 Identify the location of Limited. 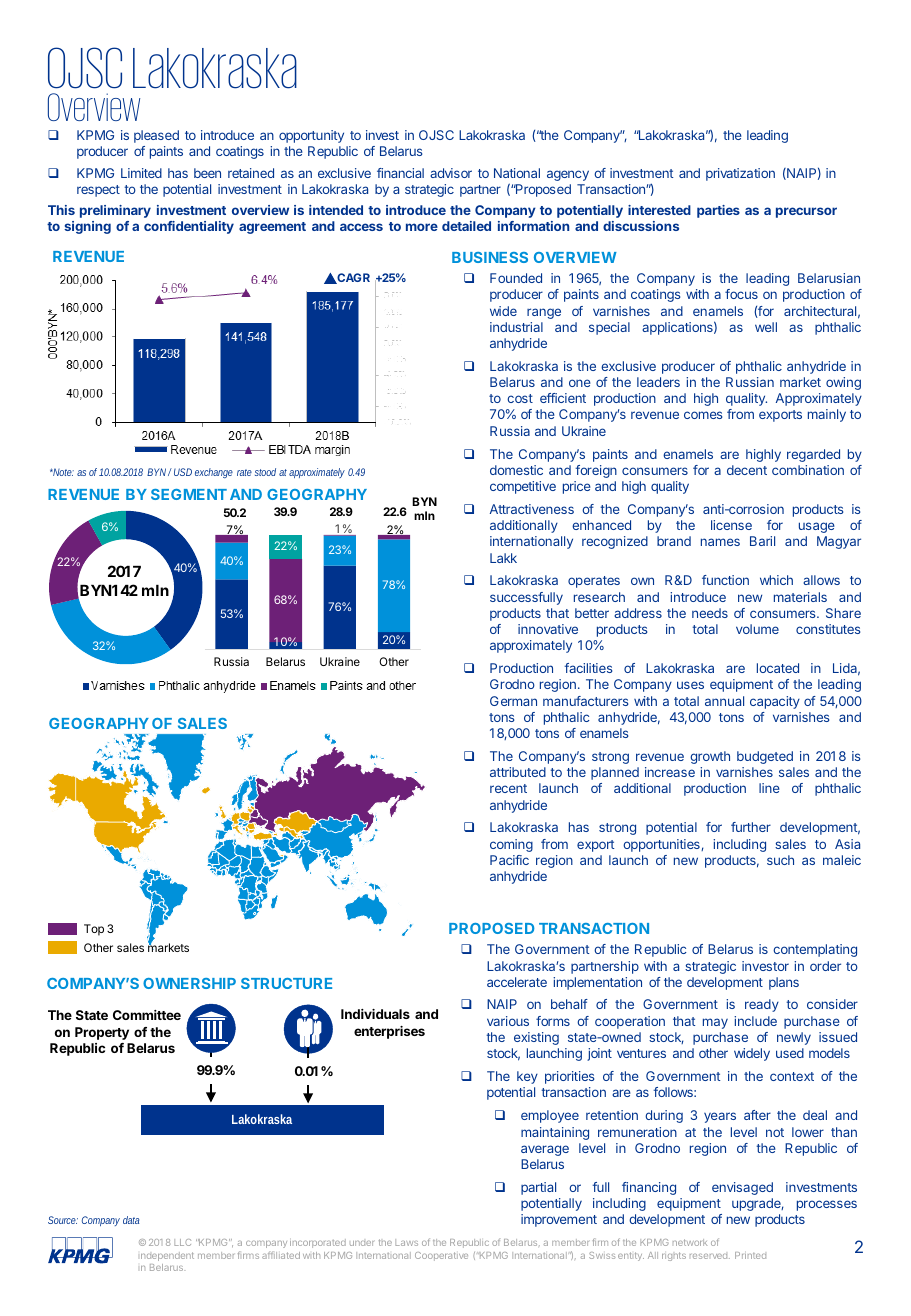
(141, 173).
